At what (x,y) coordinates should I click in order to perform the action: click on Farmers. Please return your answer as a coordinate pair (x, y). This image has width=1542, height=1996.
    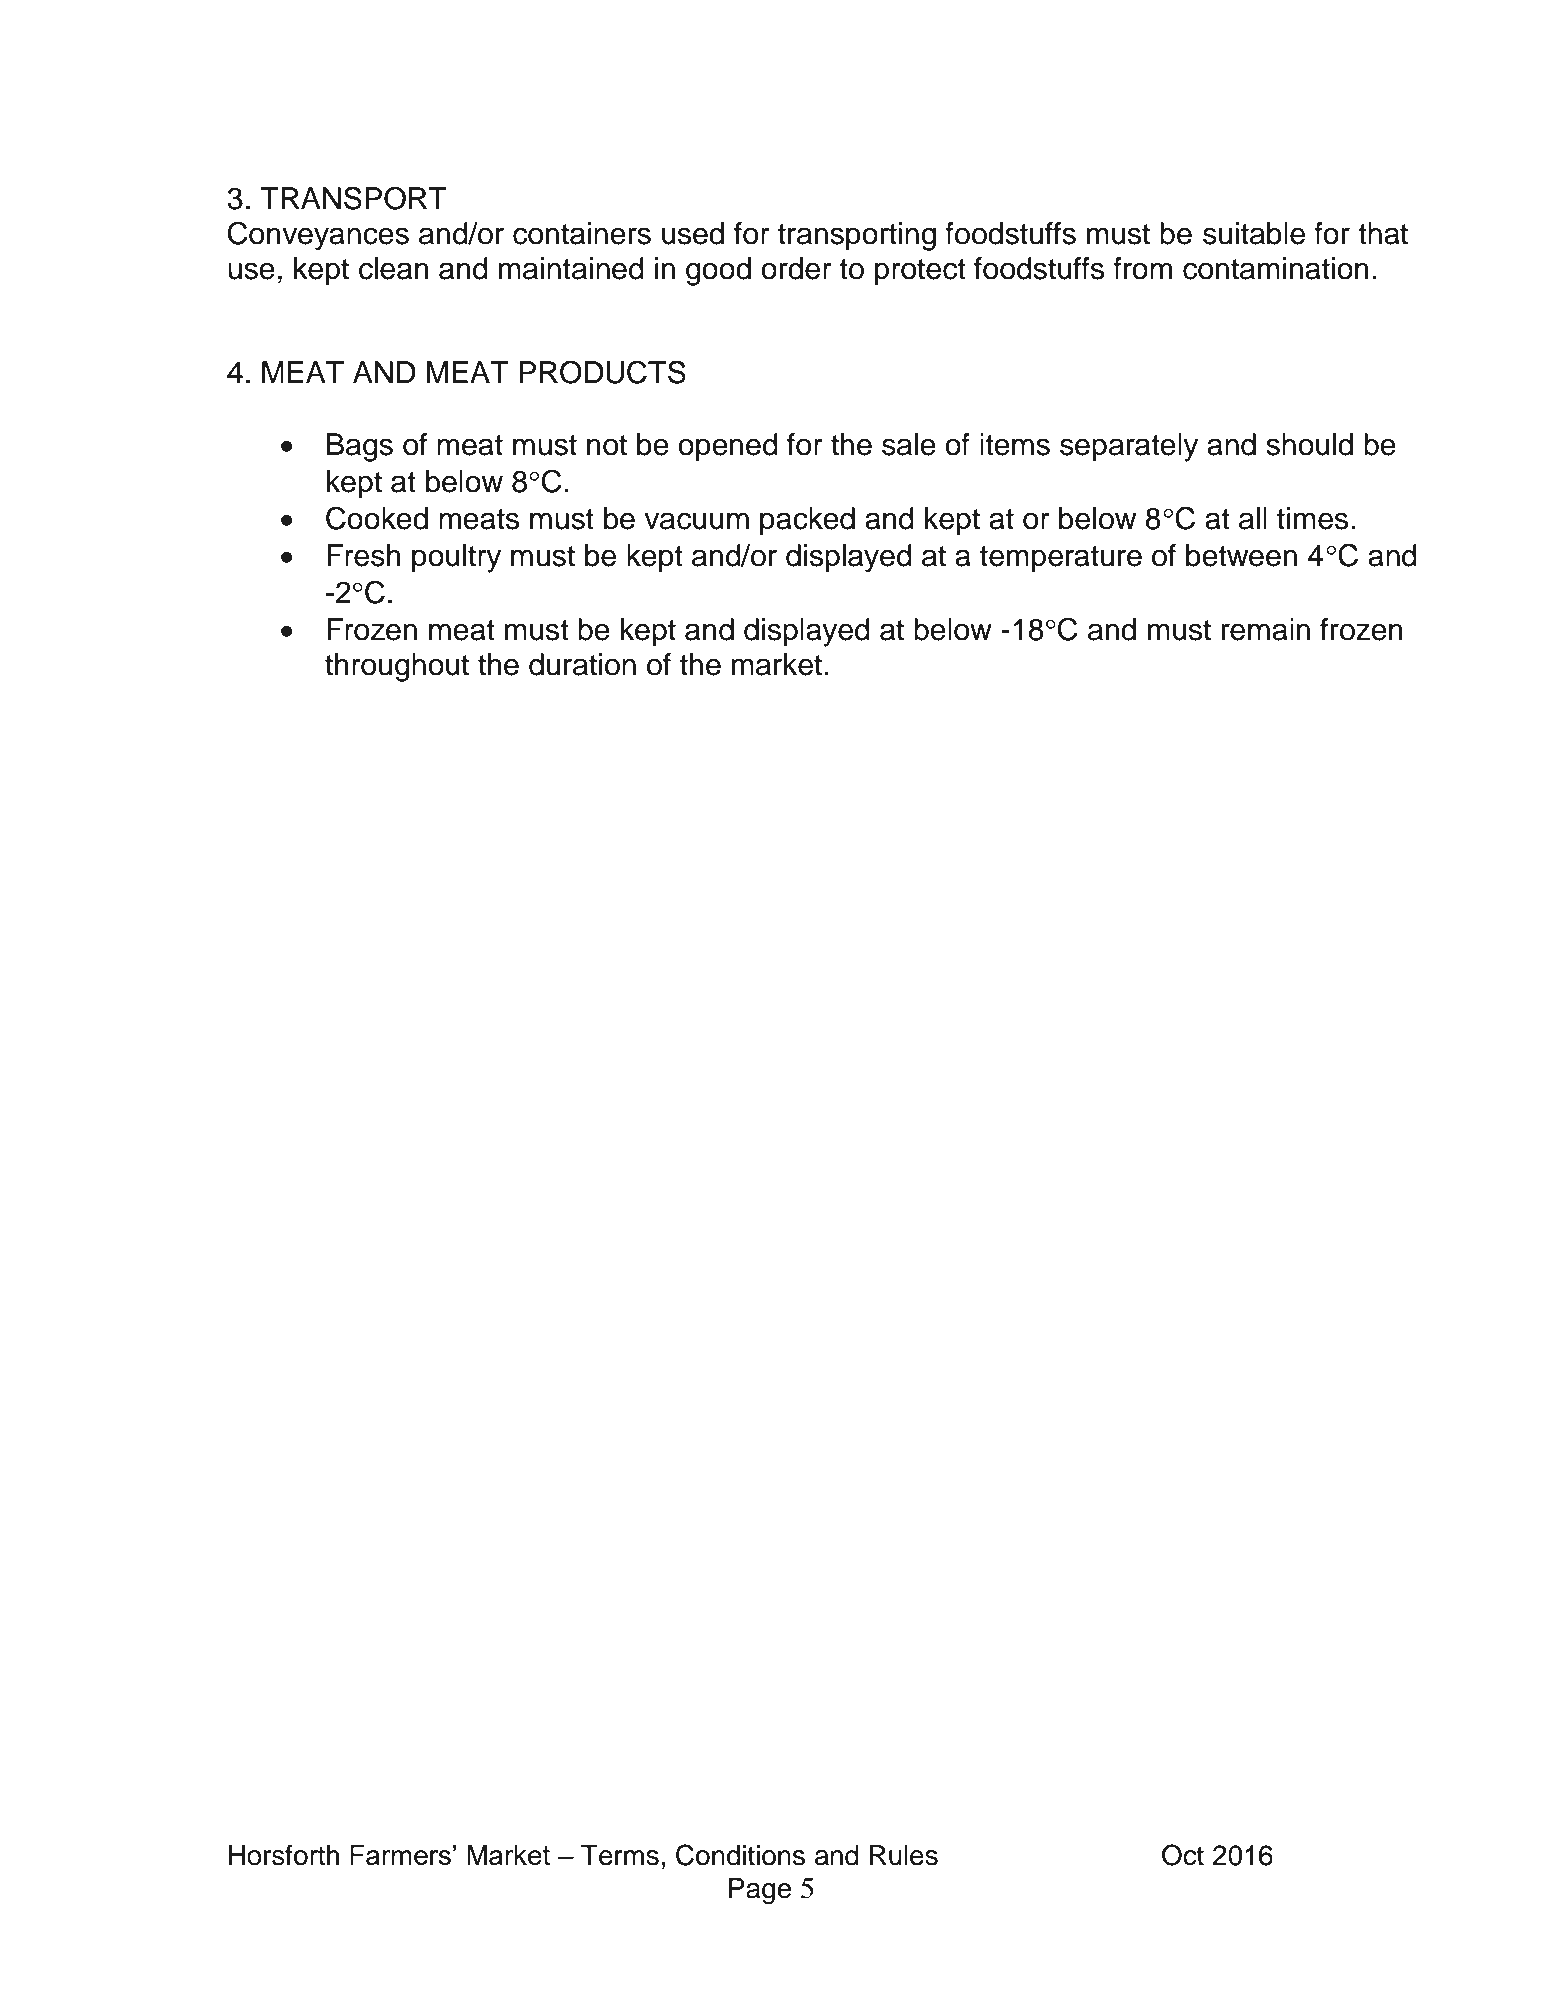
    Looking at the image, I should click on (400, 1855).
